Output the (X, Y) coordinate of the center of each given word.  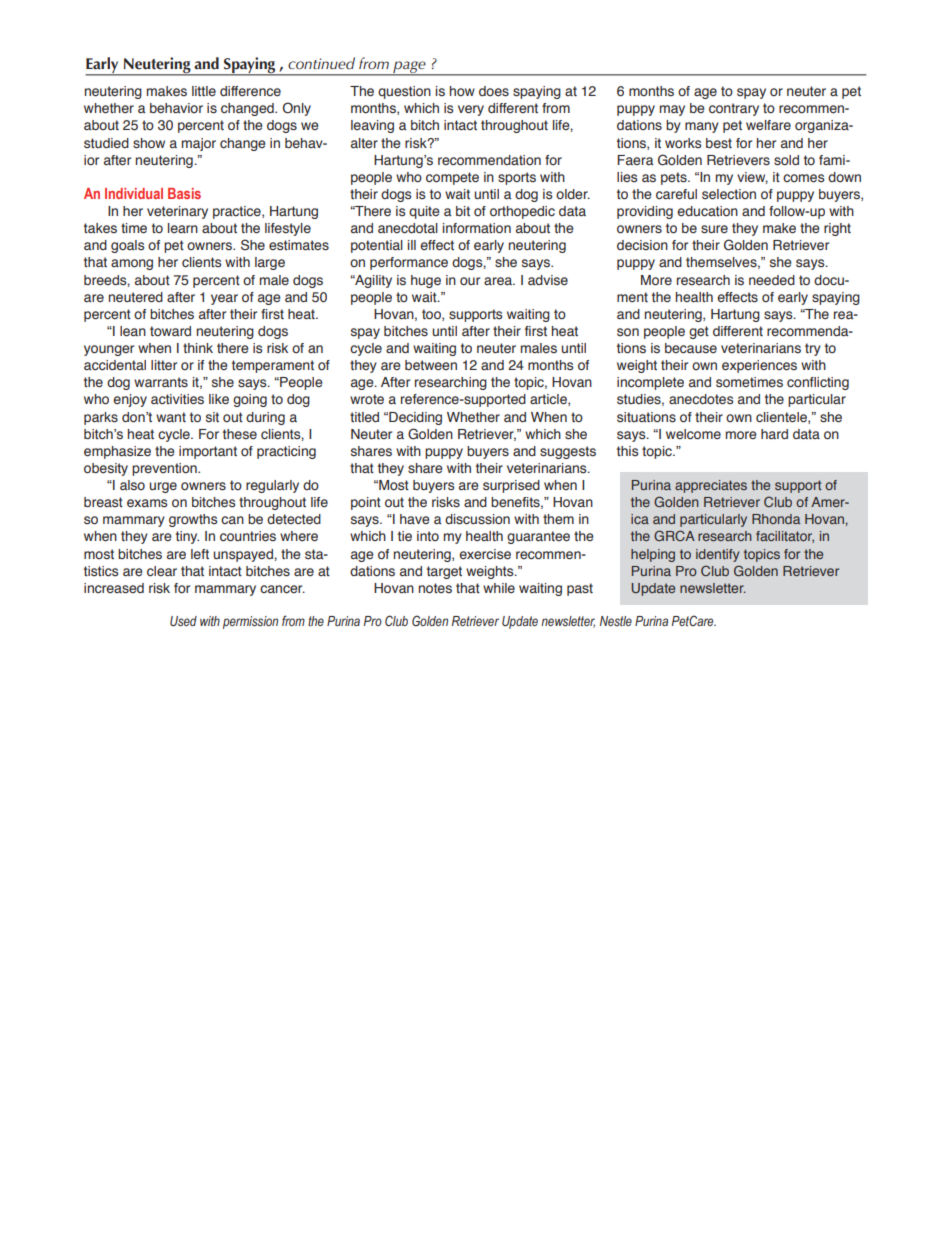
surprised (511, 486)
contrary (734, 109)
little (204, 91)
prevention (165, 469)
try (813, 349)
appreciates (711, 486)
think (198, 348)
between (431, 365)
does (494, 91)
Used (183, 621)
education (707, 211)
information (477, 228)
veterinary (177, 212)
